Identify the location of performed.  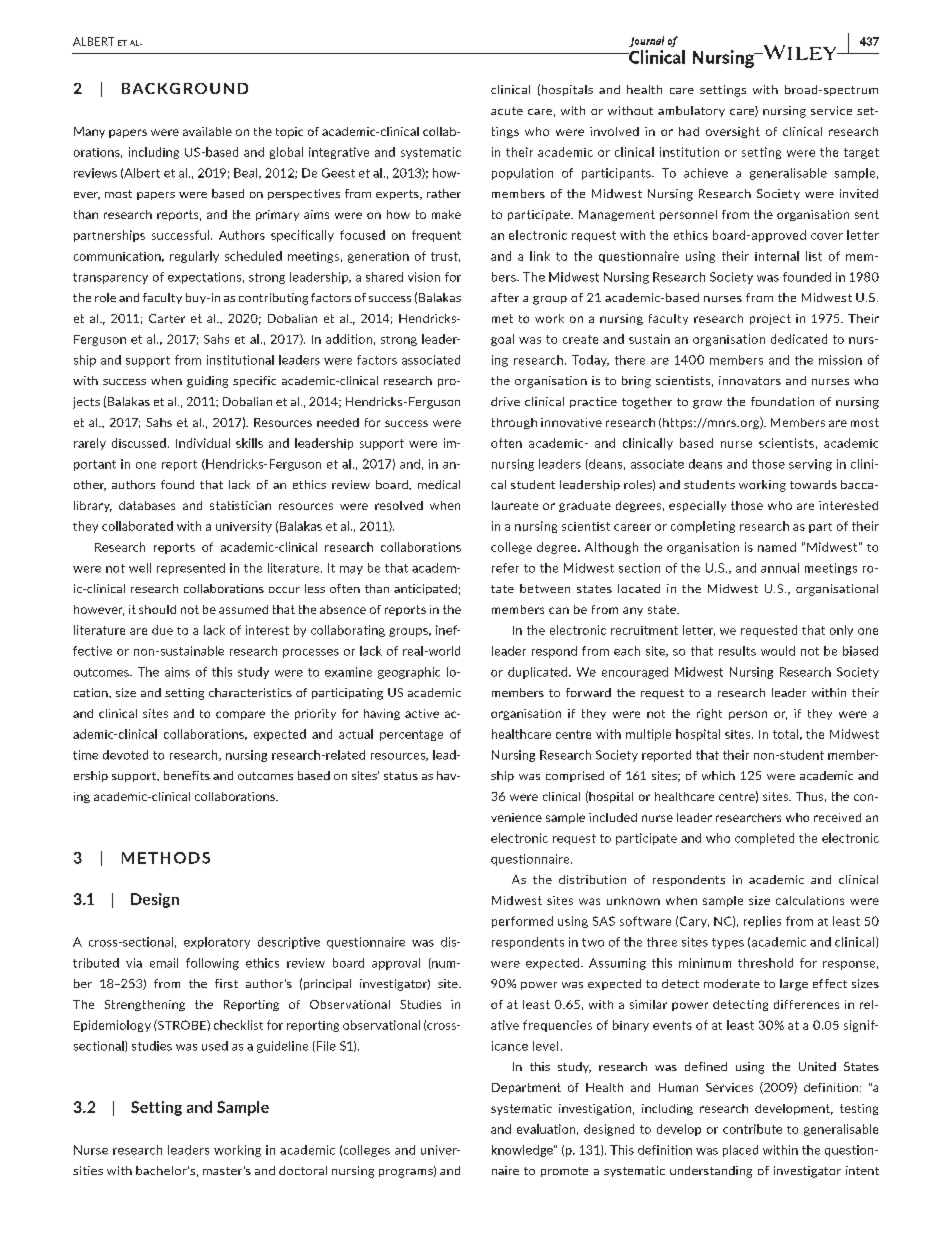
(522, 922).
